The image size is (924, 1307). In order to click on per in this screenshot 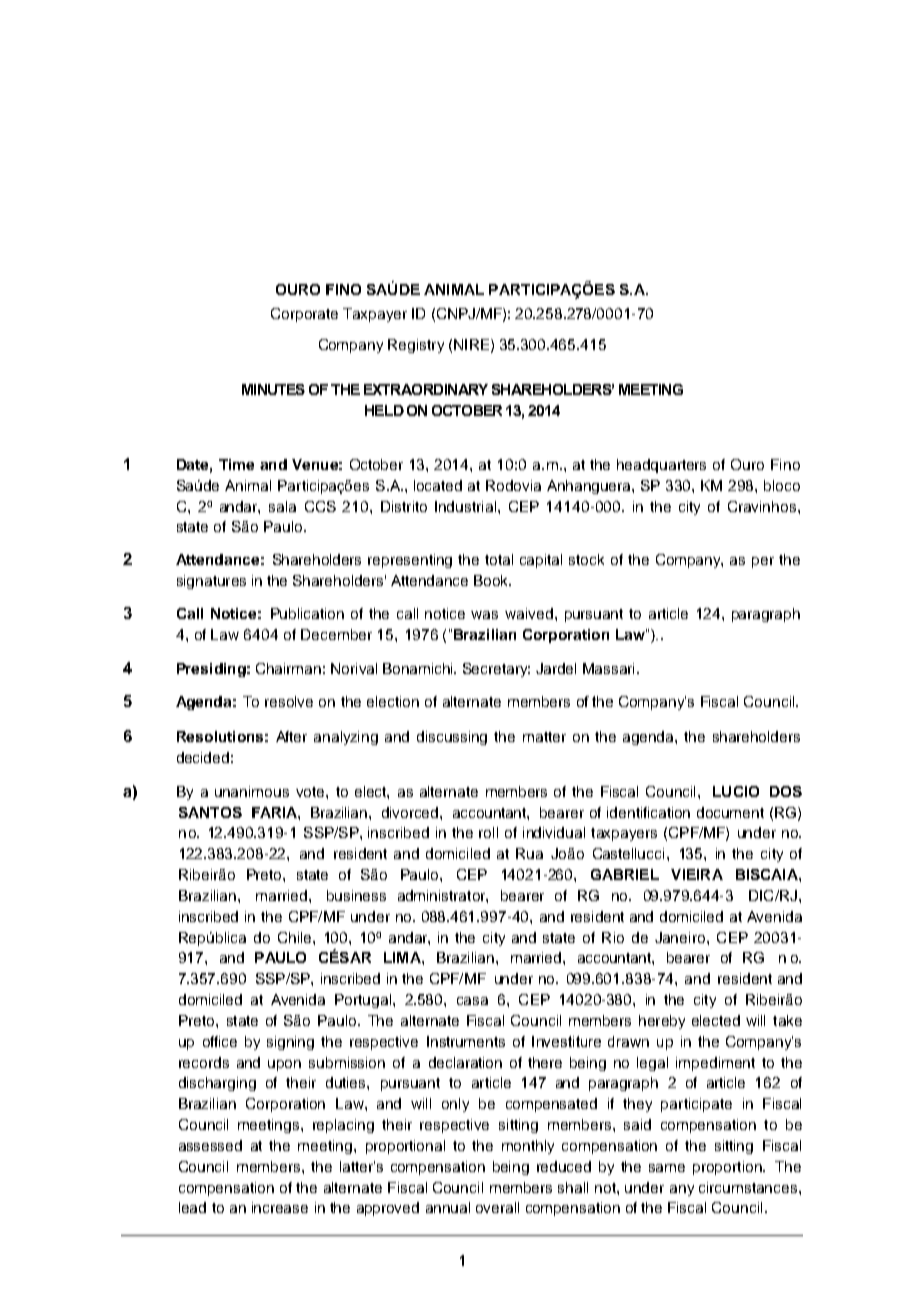, I will do `click(763, 562)`.
